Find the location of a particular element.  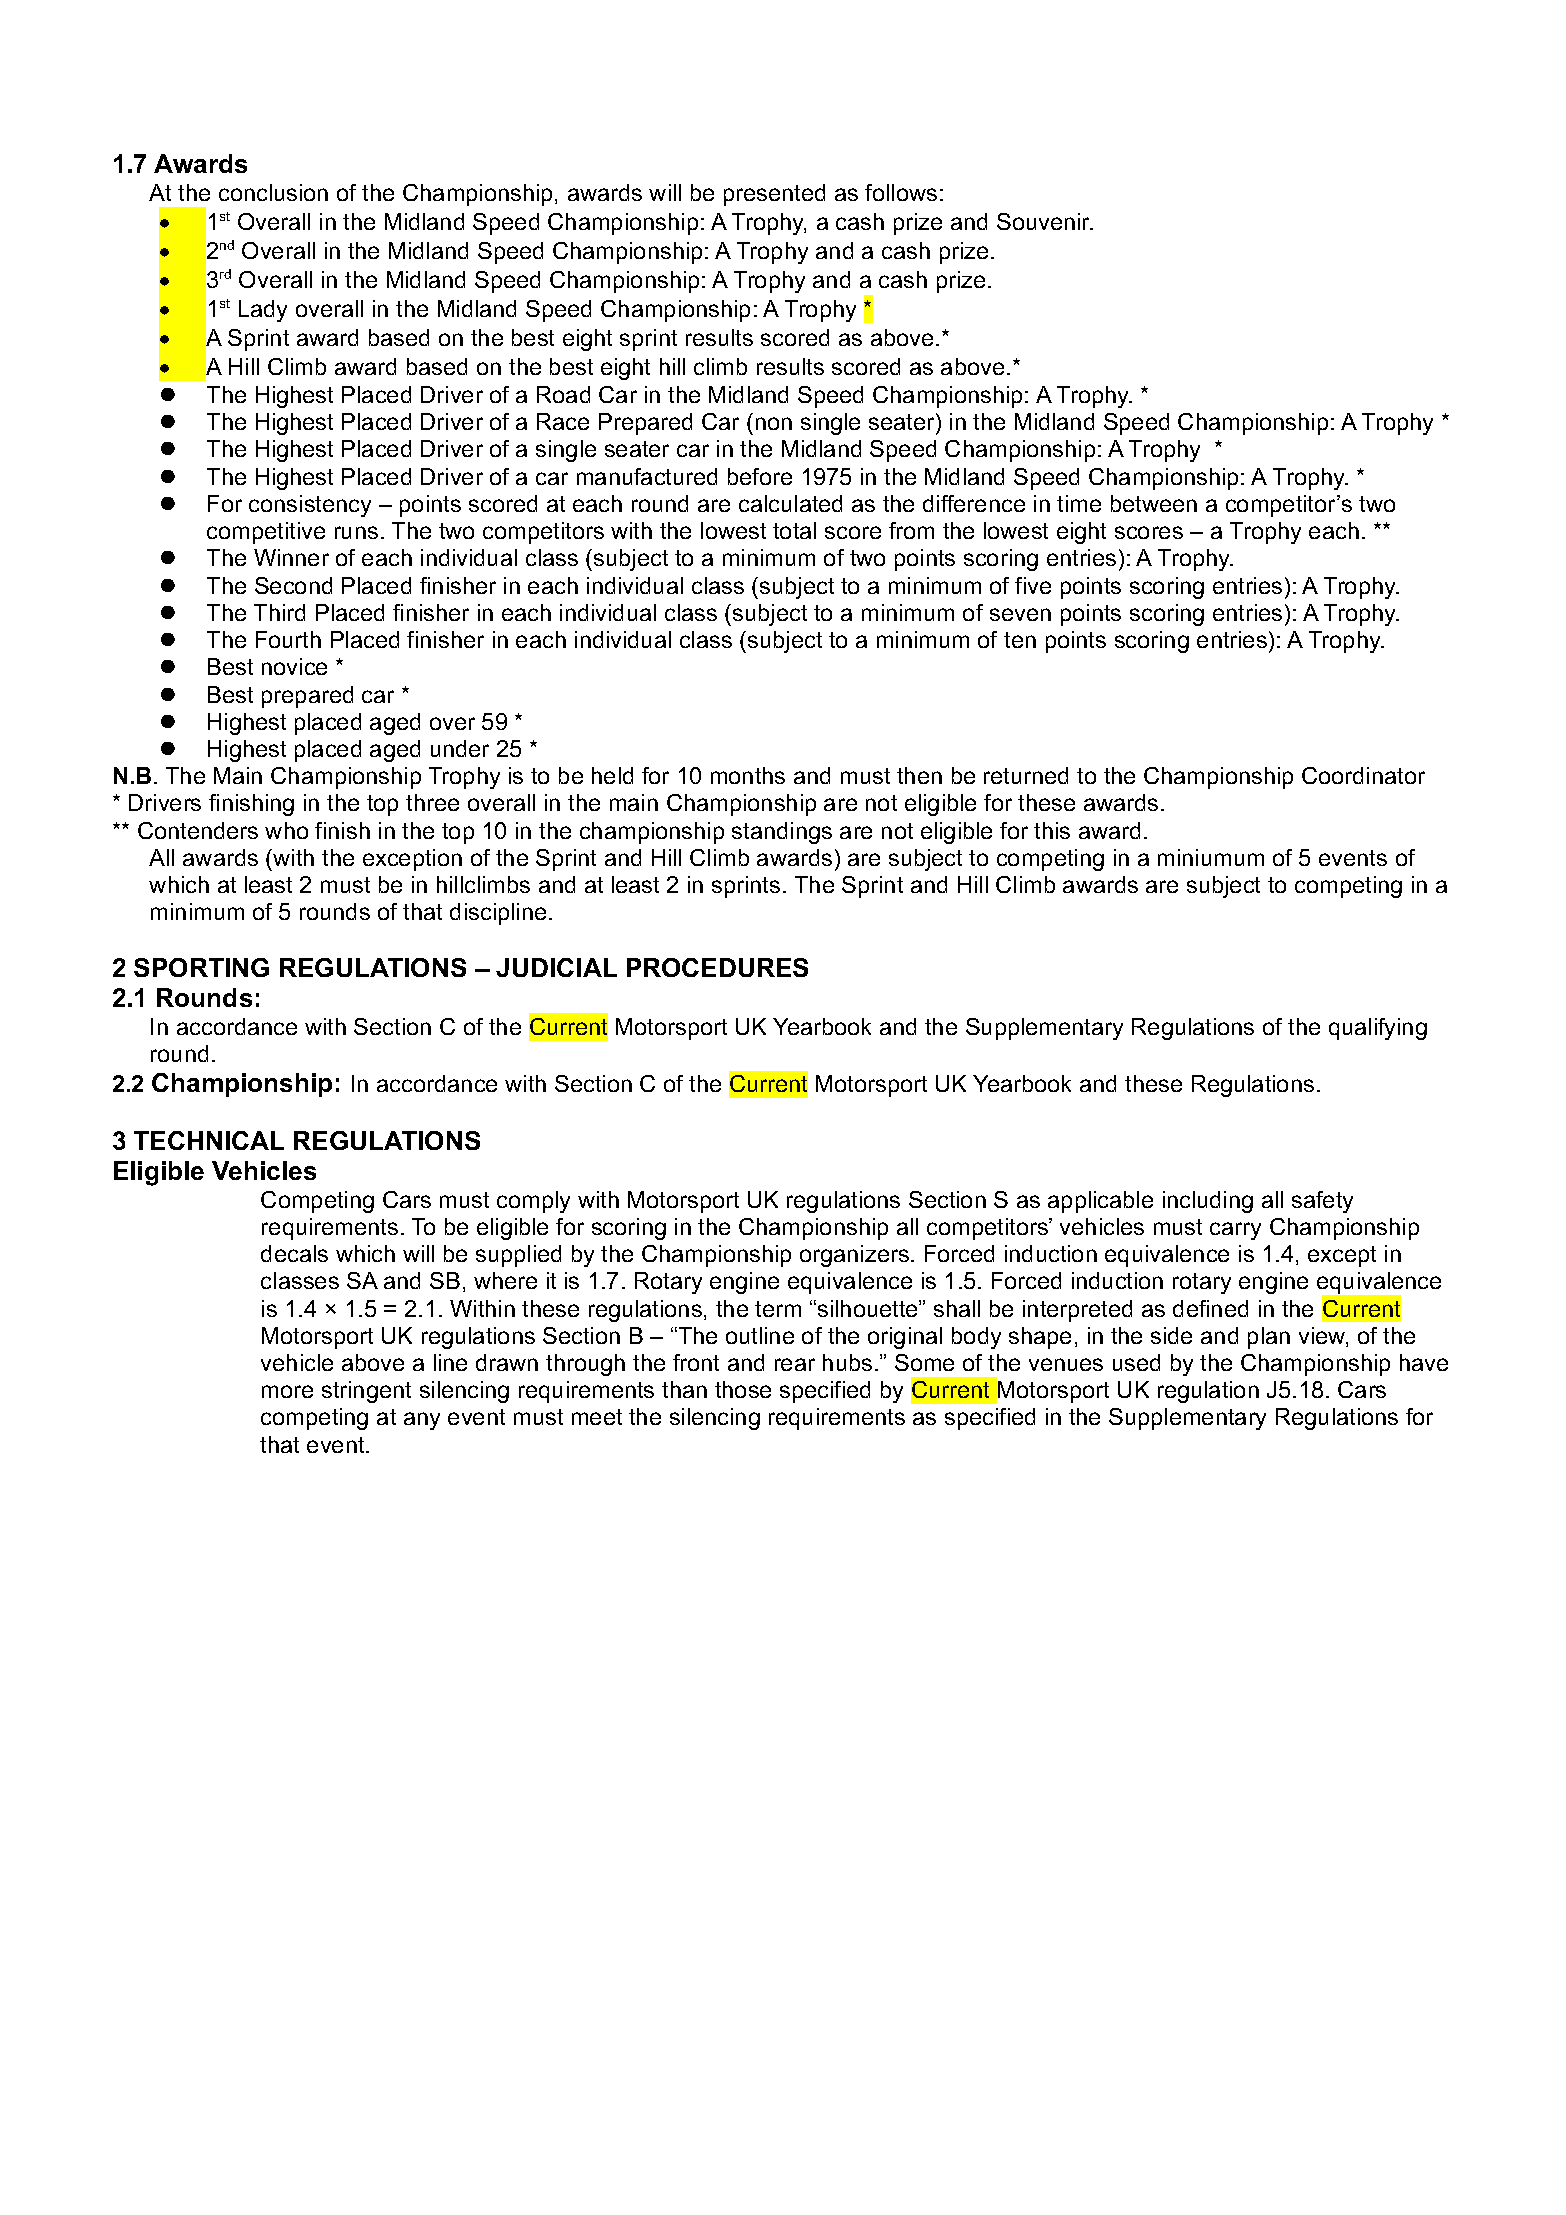

Souvenir is located at coordinates (1045, 221).
